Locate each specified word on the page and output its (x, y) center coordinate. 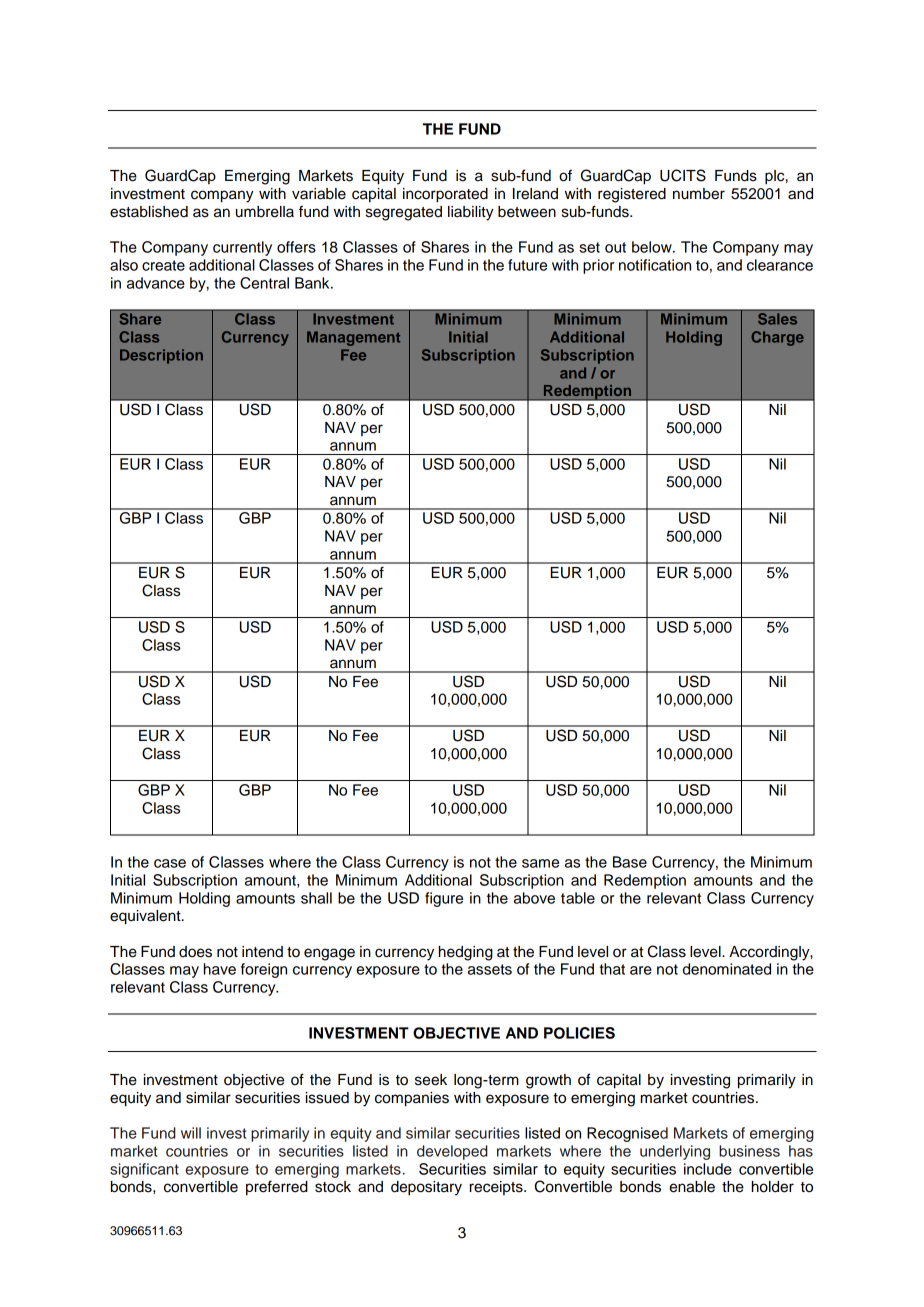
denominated (727, 969)
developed (452, 1152)
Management (353, 338)
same (540, 863)
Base (630, 862)
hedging (466, 953)
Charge (777, 338)
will (191, 1133)
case (170, 863)
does (195, 952)
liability (471, 213)
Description (161, 356)
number (699, 194)
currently (242, 248)
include (708, 1169)
